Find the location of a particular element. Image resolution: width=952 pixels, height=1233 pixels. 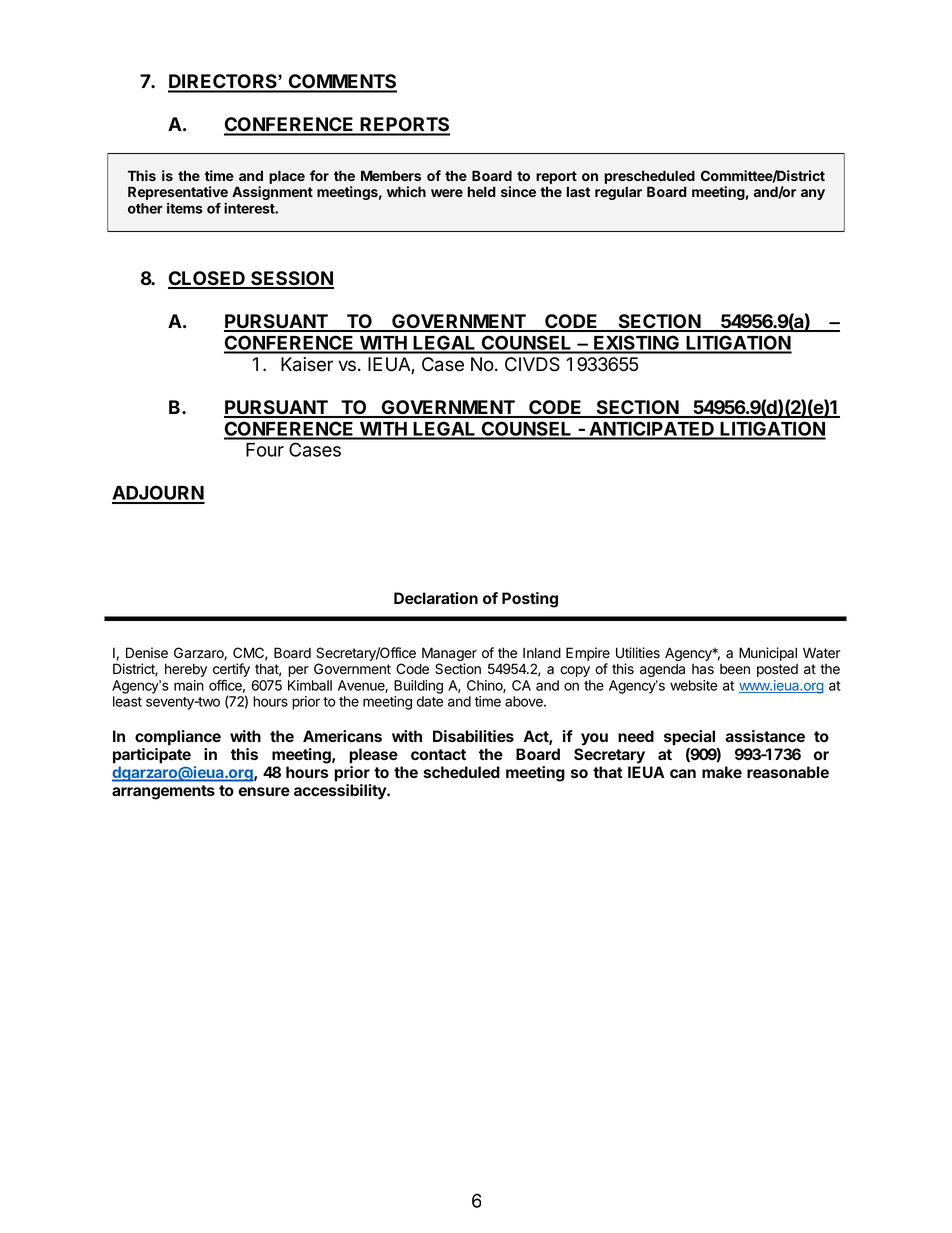

Municipal is located at coordinates (768, 654).
